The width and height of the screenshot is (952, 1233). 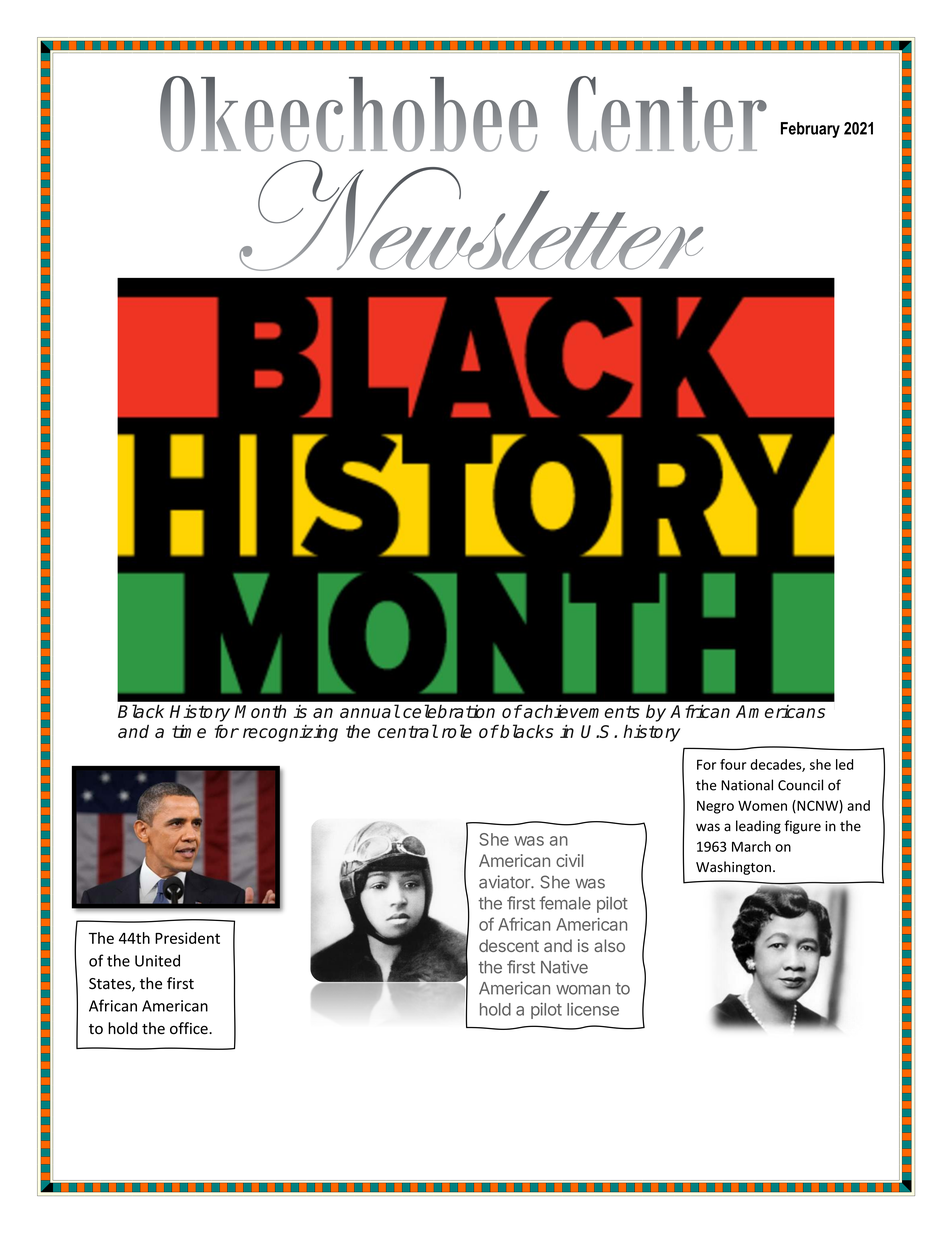 I want to click on Native, so click(x=564, y=967).
